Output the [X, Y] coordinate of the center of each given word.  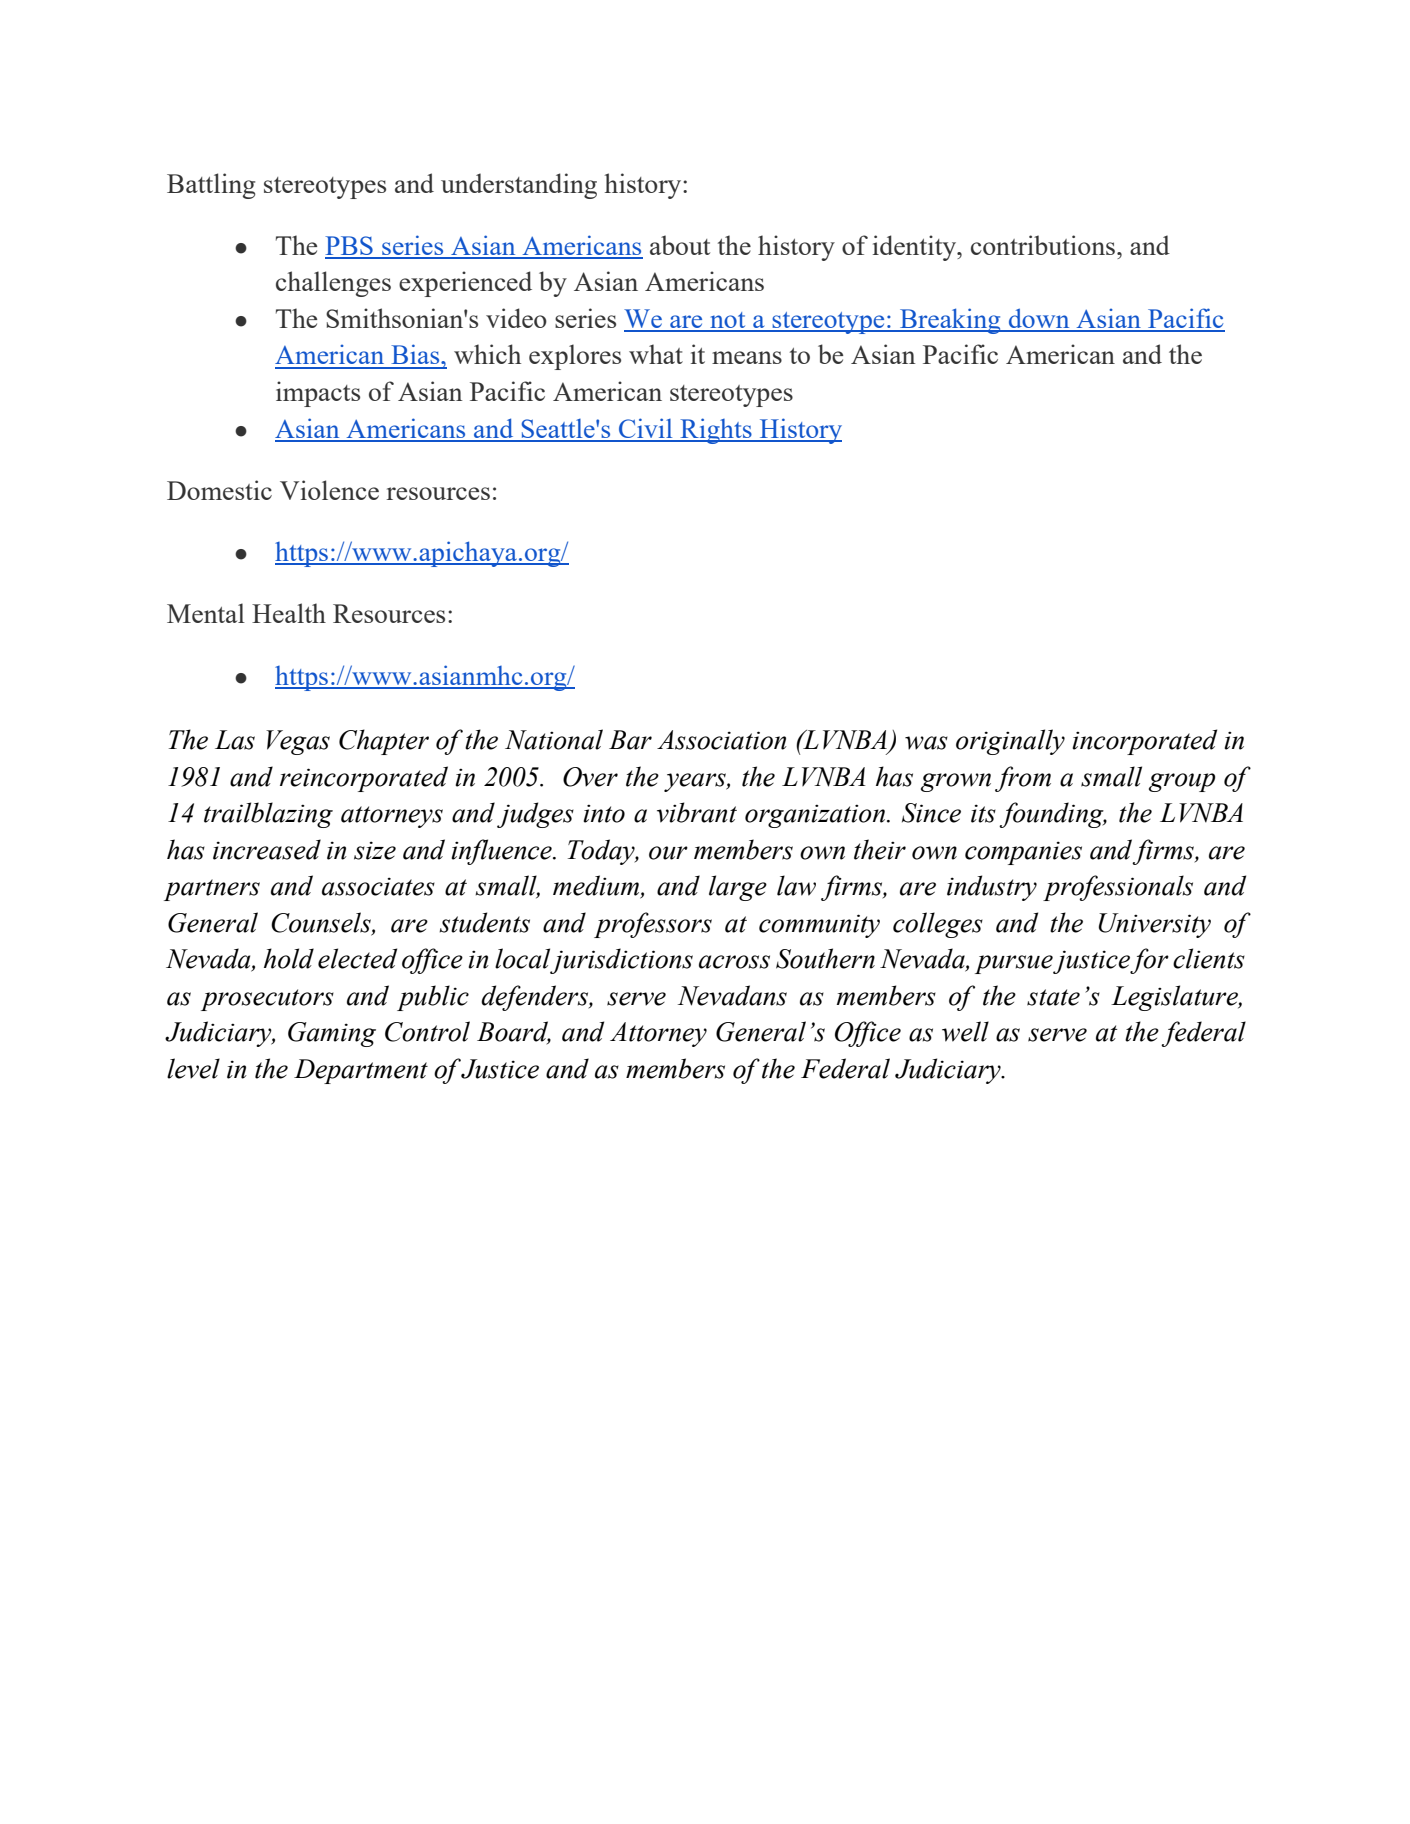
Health [289, 613]
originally [1010, 742]
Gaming [332, 1034]
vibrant [697, 812]
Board [514, 1032]
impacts [318, 394]
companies [1023, 853]
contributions [1044, 245]
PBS [350, 247]
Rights [716, 431]
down [1039, 319]
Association [722, 740]
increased [267, 849]
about [680, 245]
